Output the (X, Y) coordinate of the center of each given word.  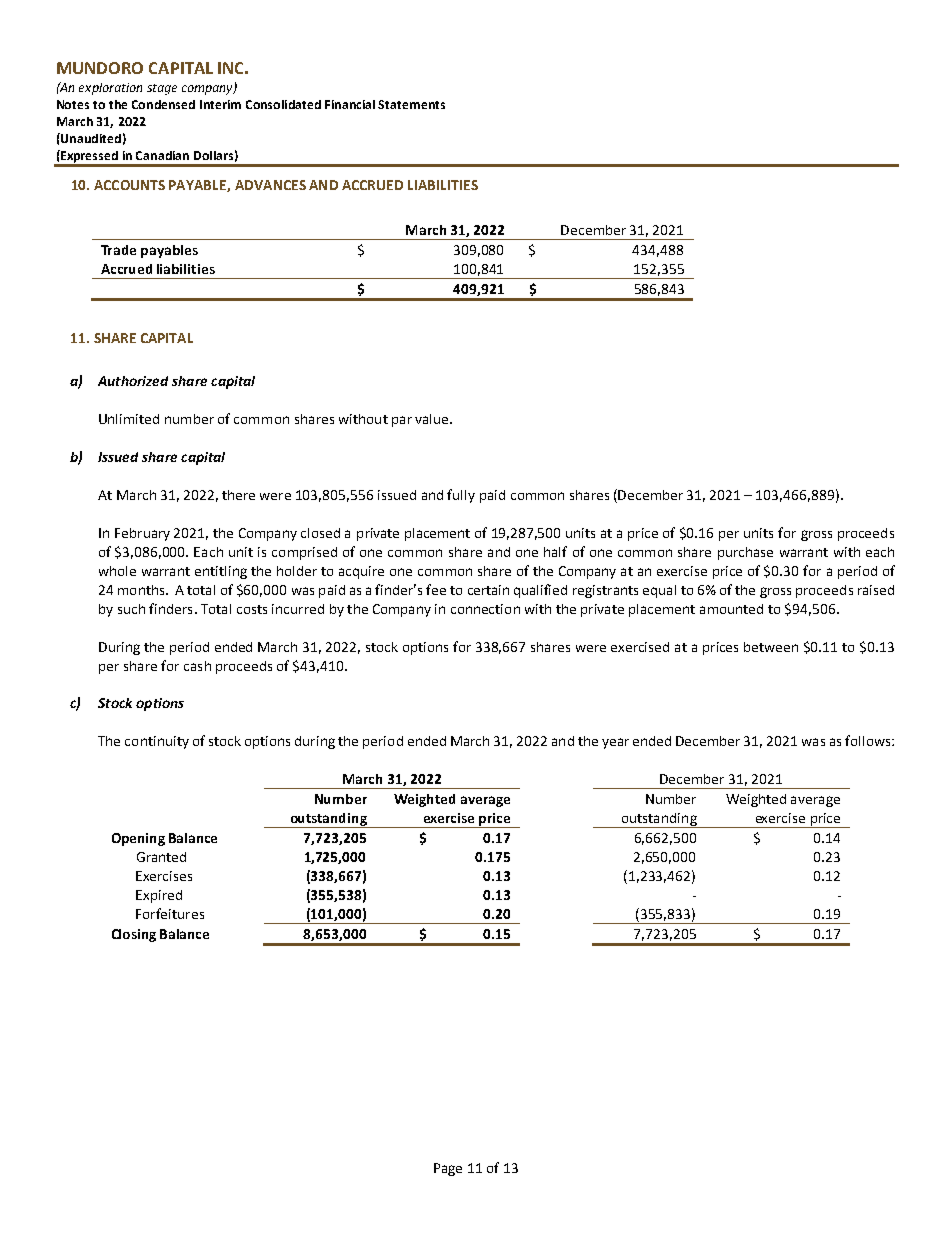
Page (448, 1169)
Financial (350, 104)
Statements (411, 104)
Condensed (163, 104)
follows (869, 740)
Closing (134, 935)
